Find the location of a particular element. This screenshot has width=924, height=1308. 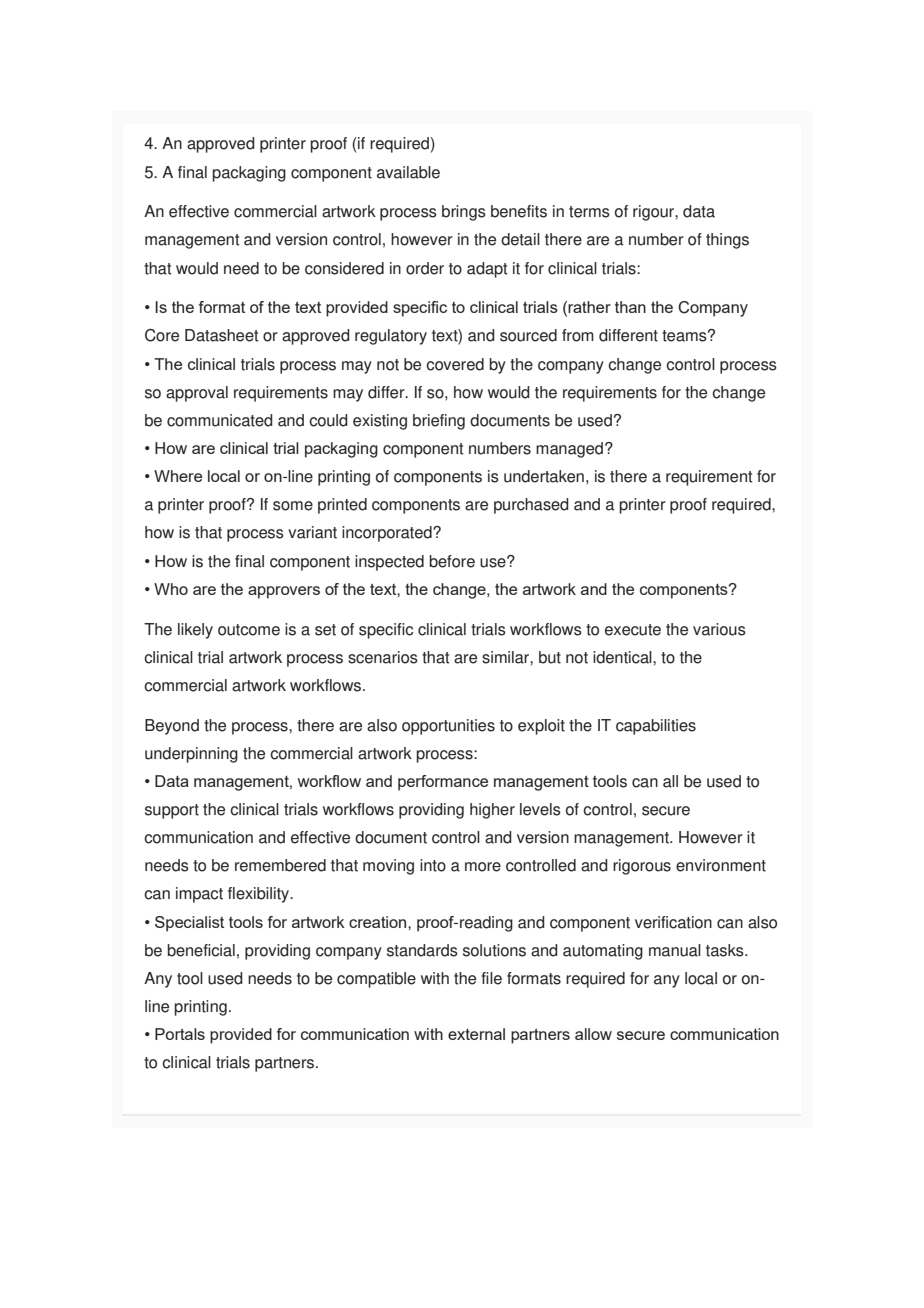

underpinning is located at coordinates (191, 755).
